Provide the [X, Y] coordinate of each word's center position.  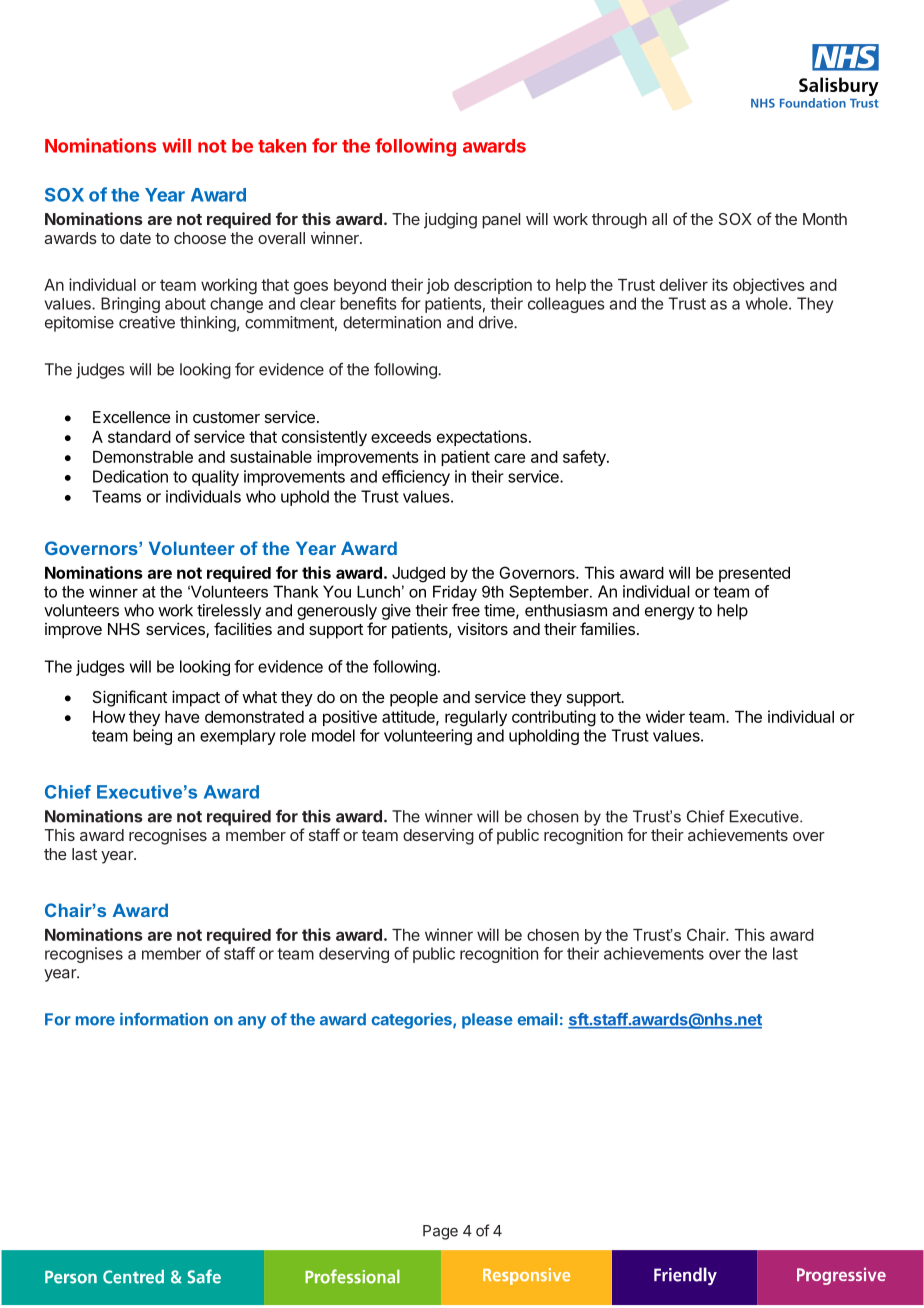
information [164, 1019]
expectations [482, 438]
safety [585, 458]
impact [196, 698]
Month [825, 219]
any [252, 1022]
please [487, 1021]
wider [665, 716]
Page [440, 1232]
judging [450, 221]
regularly [476, 719]
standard [139, 437]
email [538, 1019]
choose [200, 238]
